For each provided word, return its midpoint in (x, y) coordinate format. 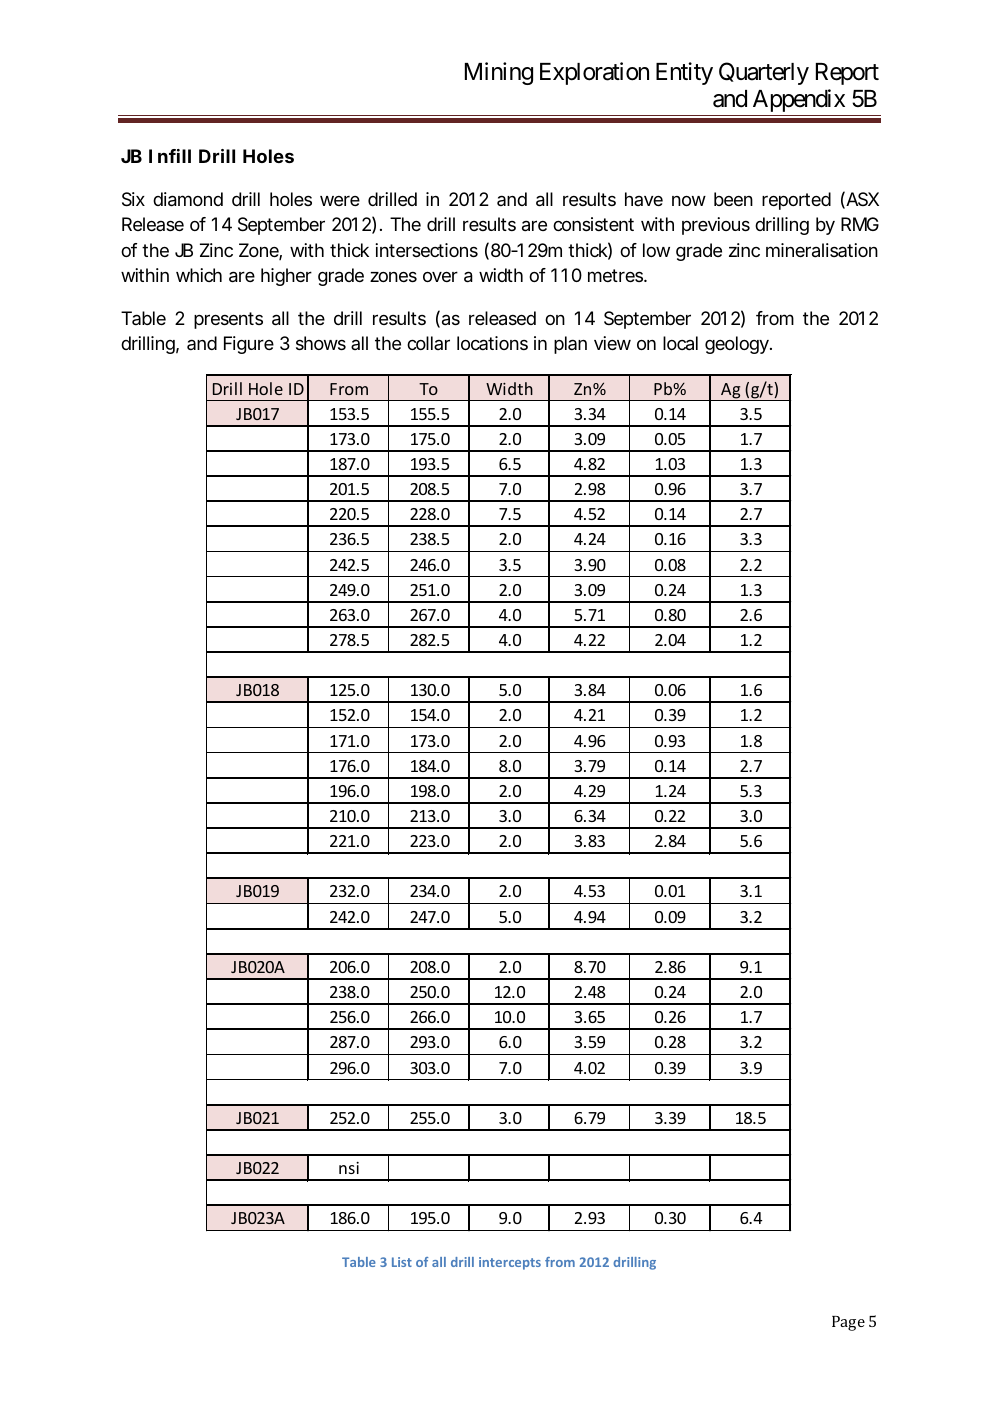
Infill (170, 156)
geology (737, 345)
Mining (499, 73)
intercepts (510, 1263)
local (680, 343)
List (402, 1262)
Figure (249, 345)
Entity (684, 73)
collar (428, 343)
